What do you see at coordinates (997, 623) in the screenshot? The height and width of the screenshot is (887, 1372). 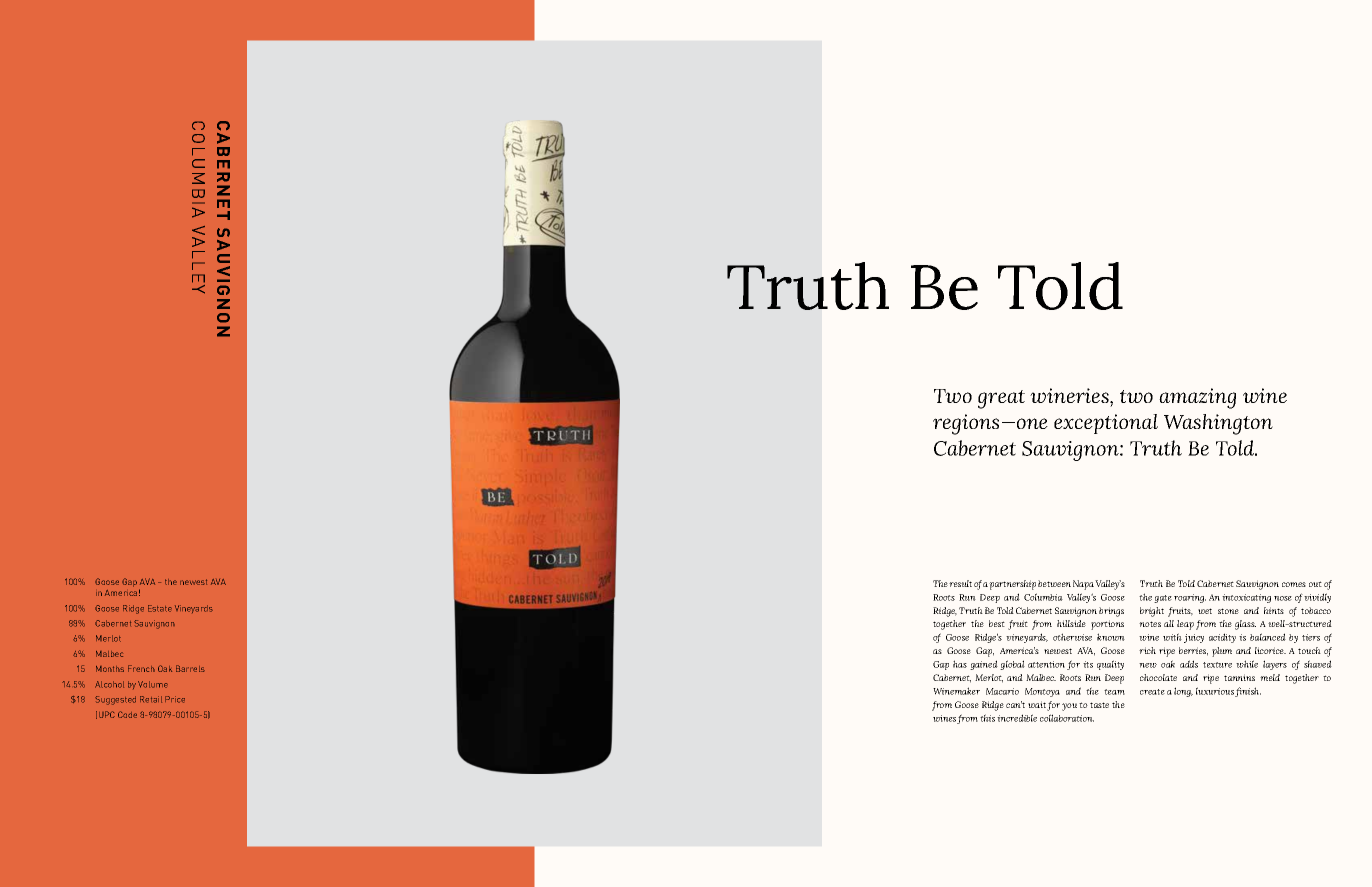 I see `best` at bounding box center [997, 623].
